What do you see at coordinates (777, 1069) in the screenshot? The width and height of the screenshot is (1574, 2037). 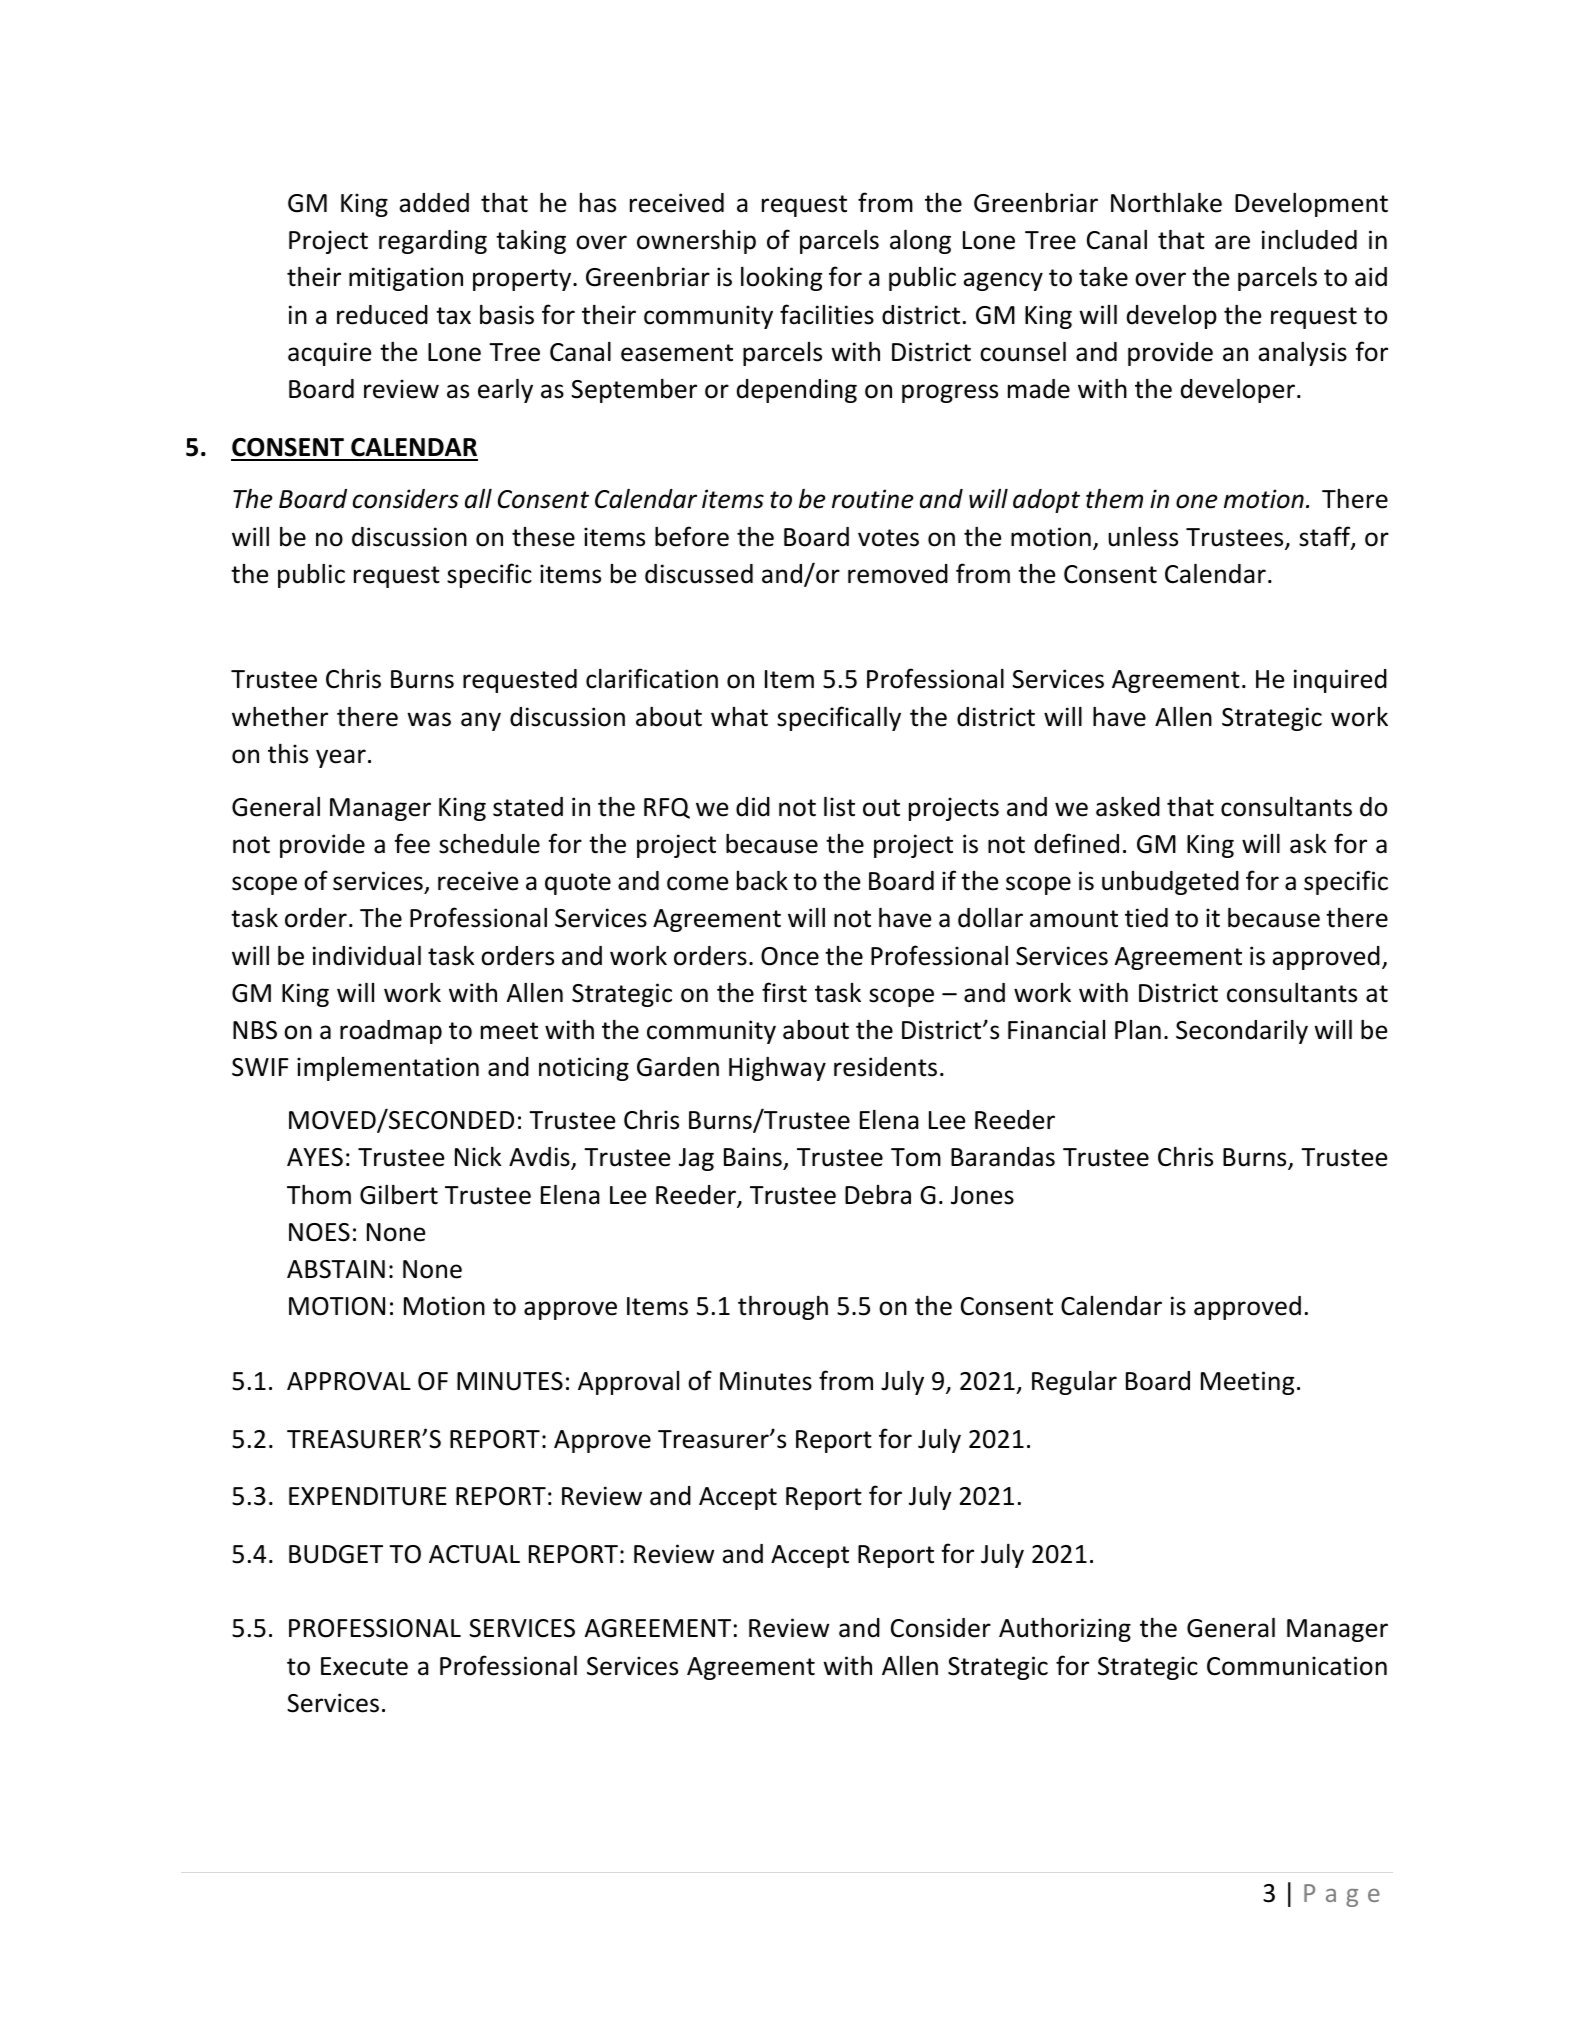 I see `Highway` at bounding box center [777, 1069].
